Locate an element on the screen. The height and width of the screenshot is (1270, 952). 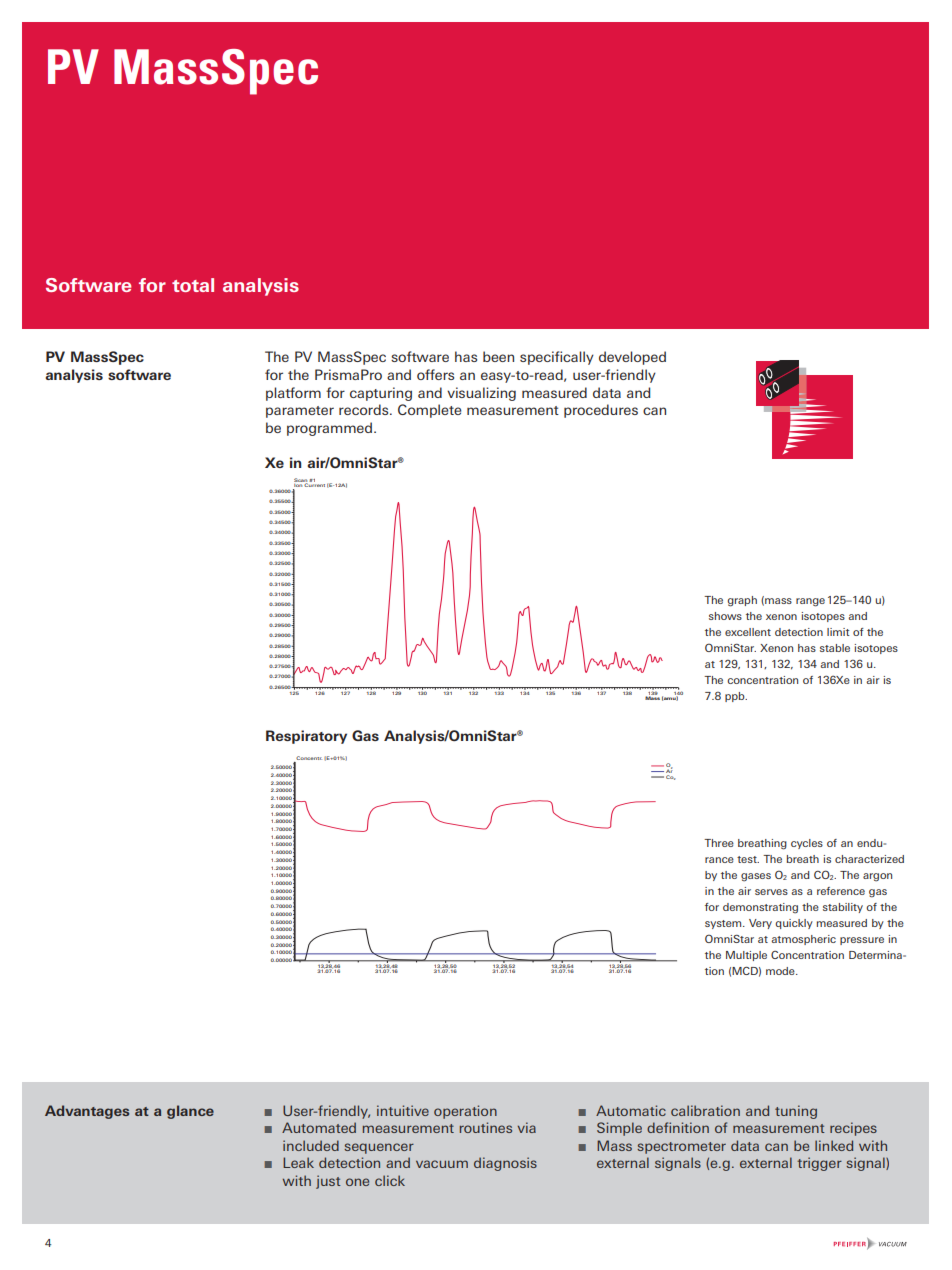
Scan is located at coordinates (301, 481).
